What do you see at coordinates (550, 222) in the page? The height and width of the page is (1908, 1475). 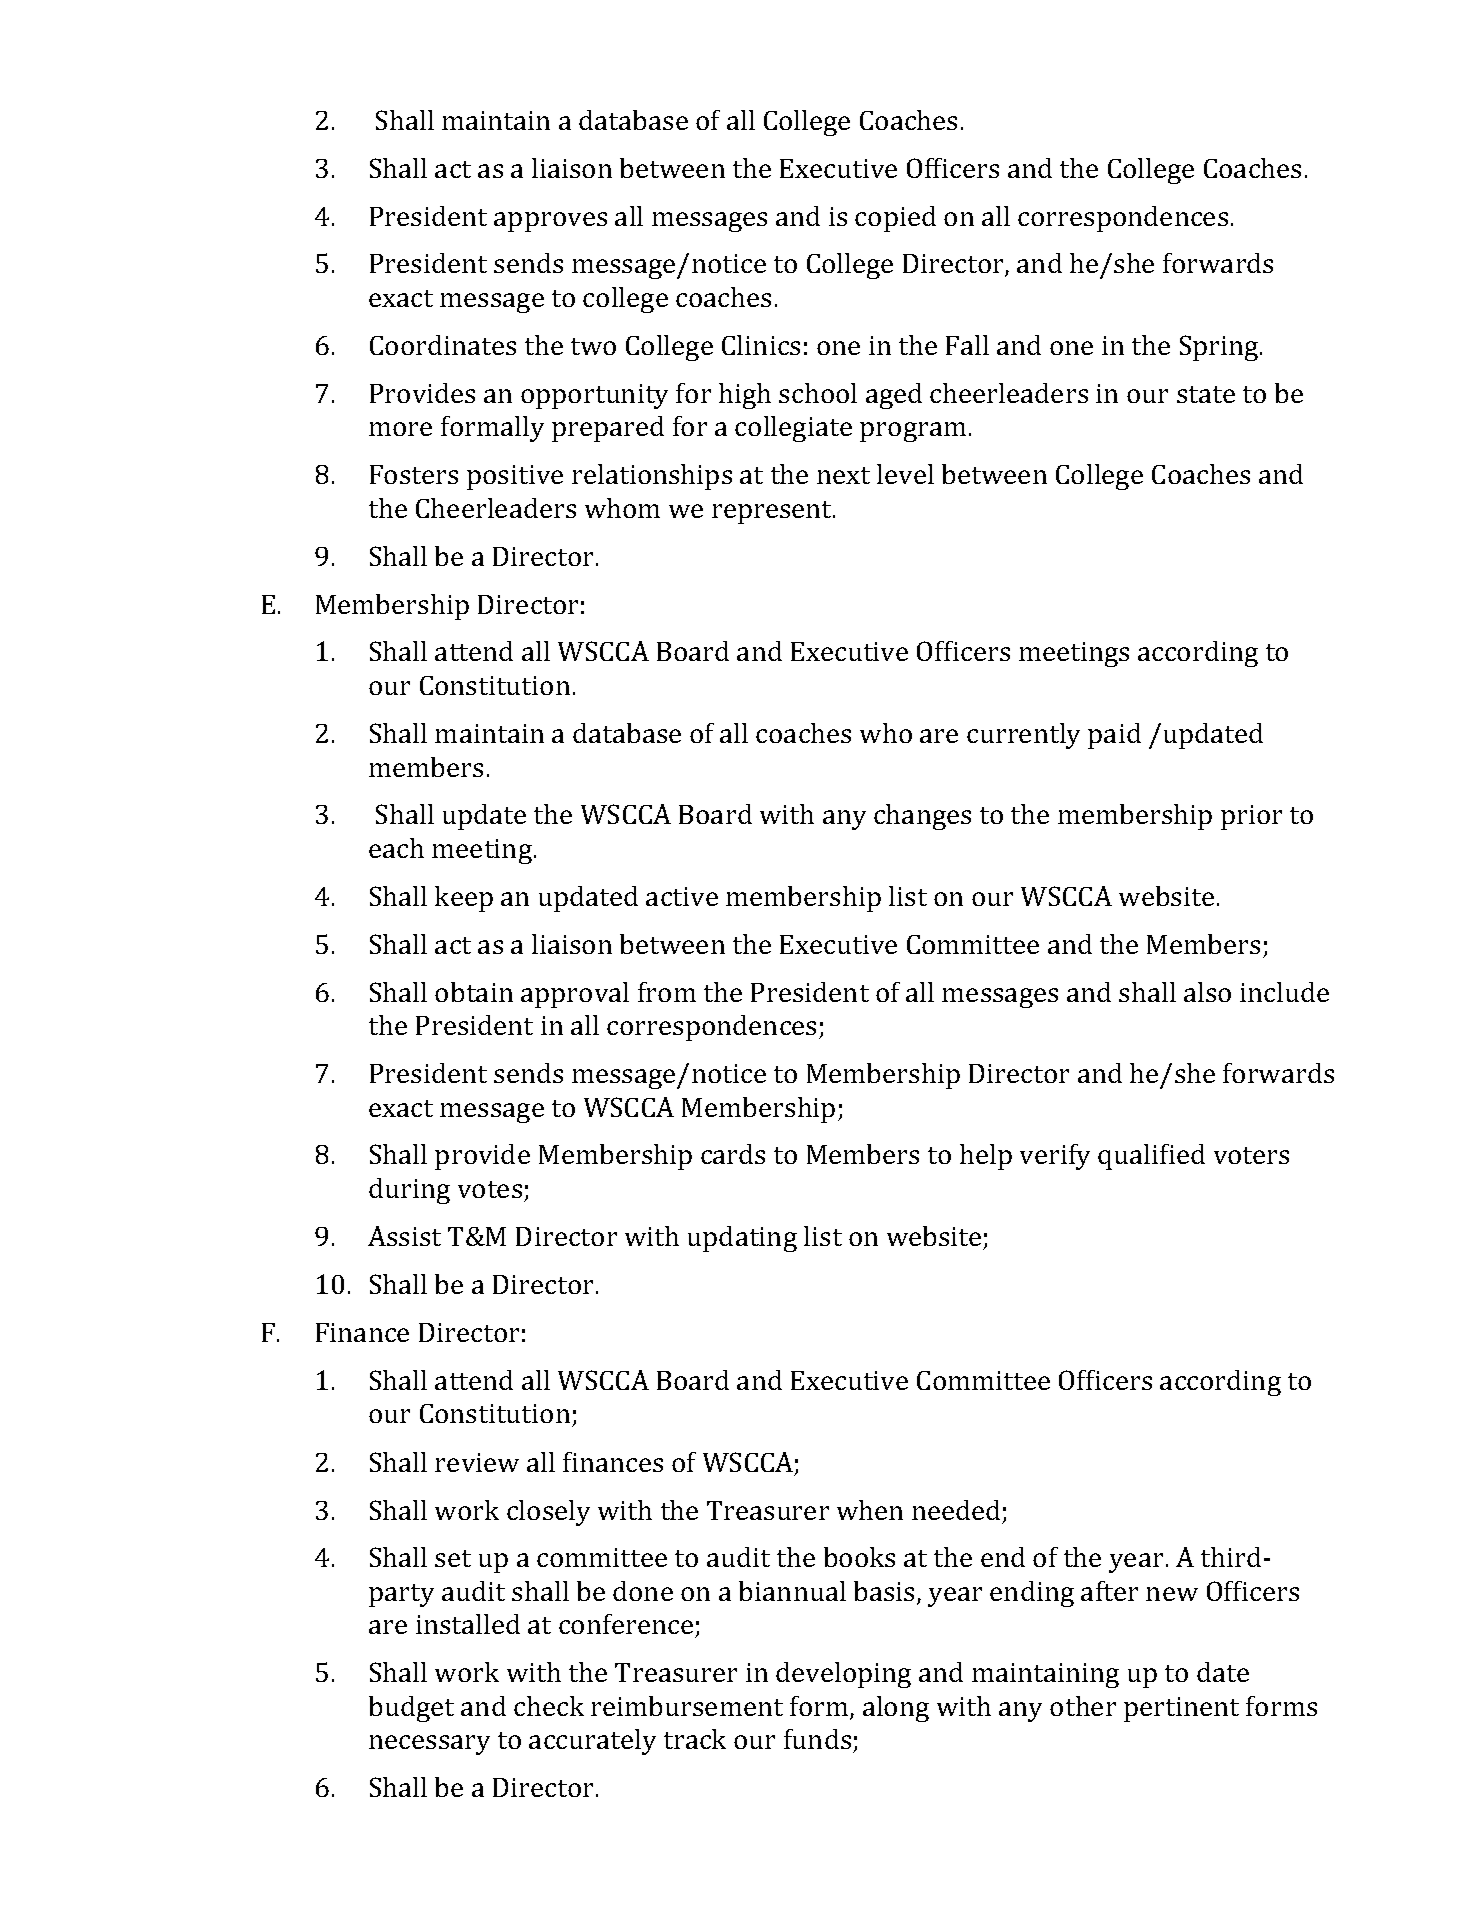 I see `approves` at bounding box center [550, 222].
